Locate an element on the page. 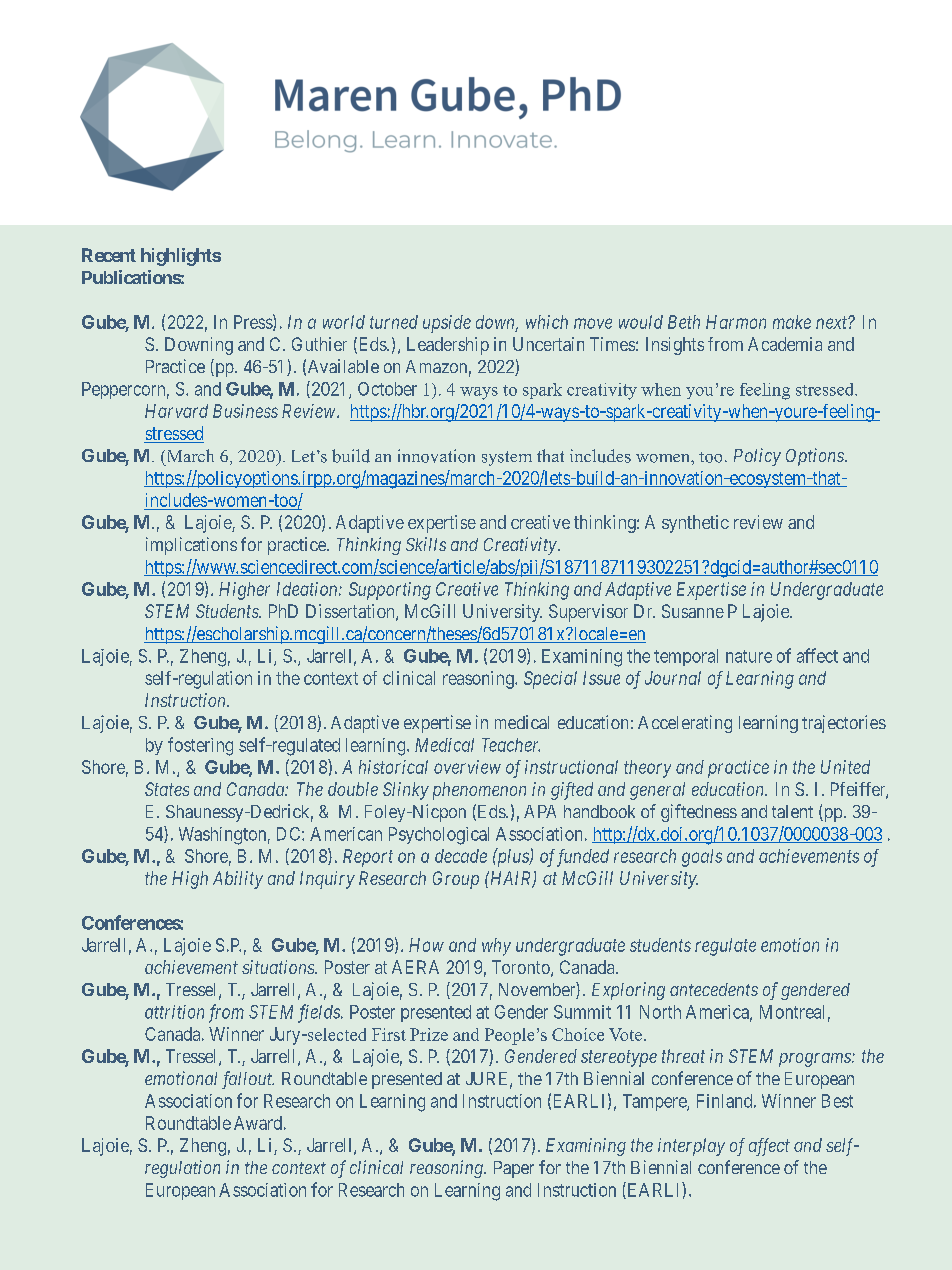 The width and height of the document is (952, 1270). Harmon is located at coordinates (736, 322).
